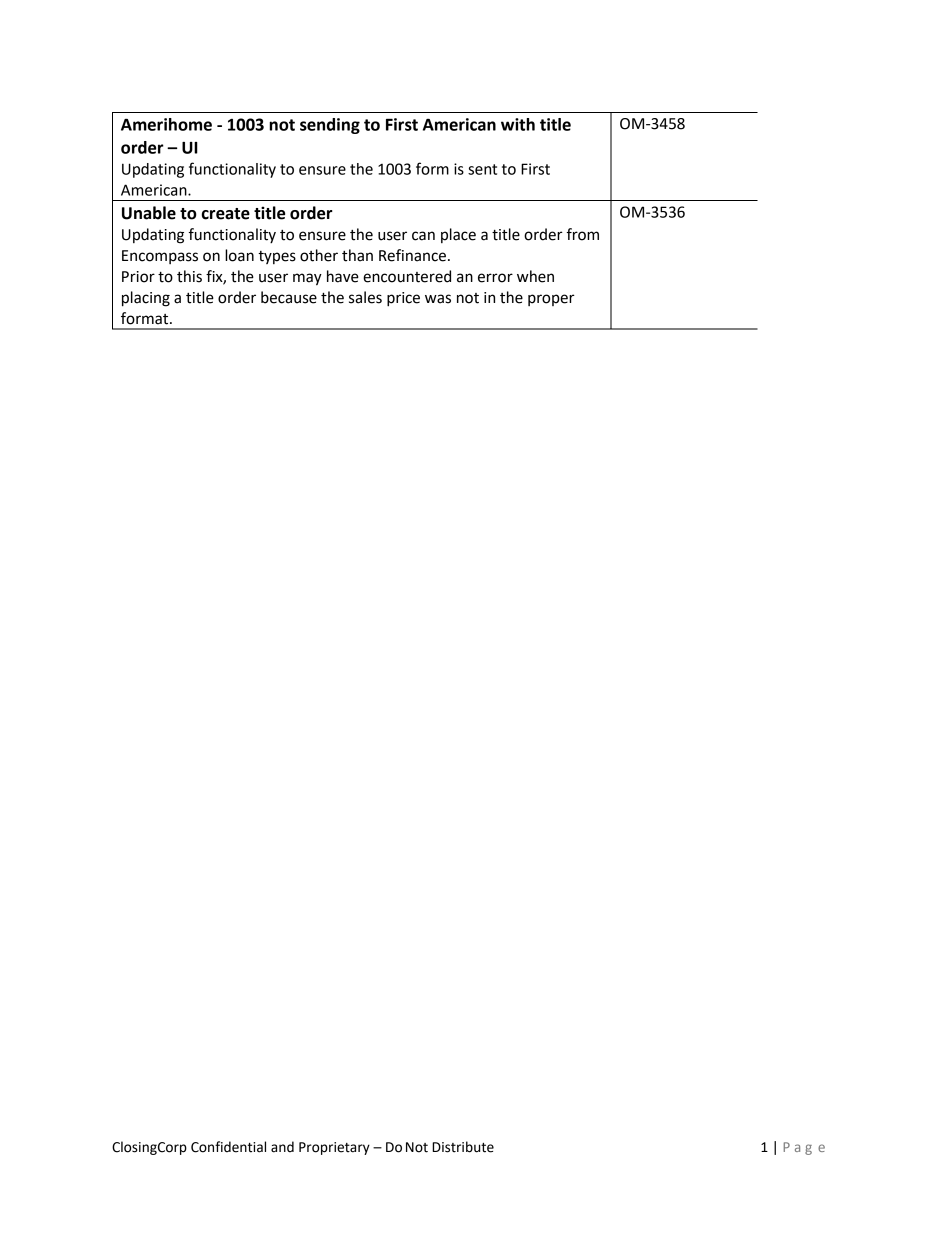 Image resolution: width=952 pixels, height=1233 pixels. I want to click on placing, so click(146, 299).
